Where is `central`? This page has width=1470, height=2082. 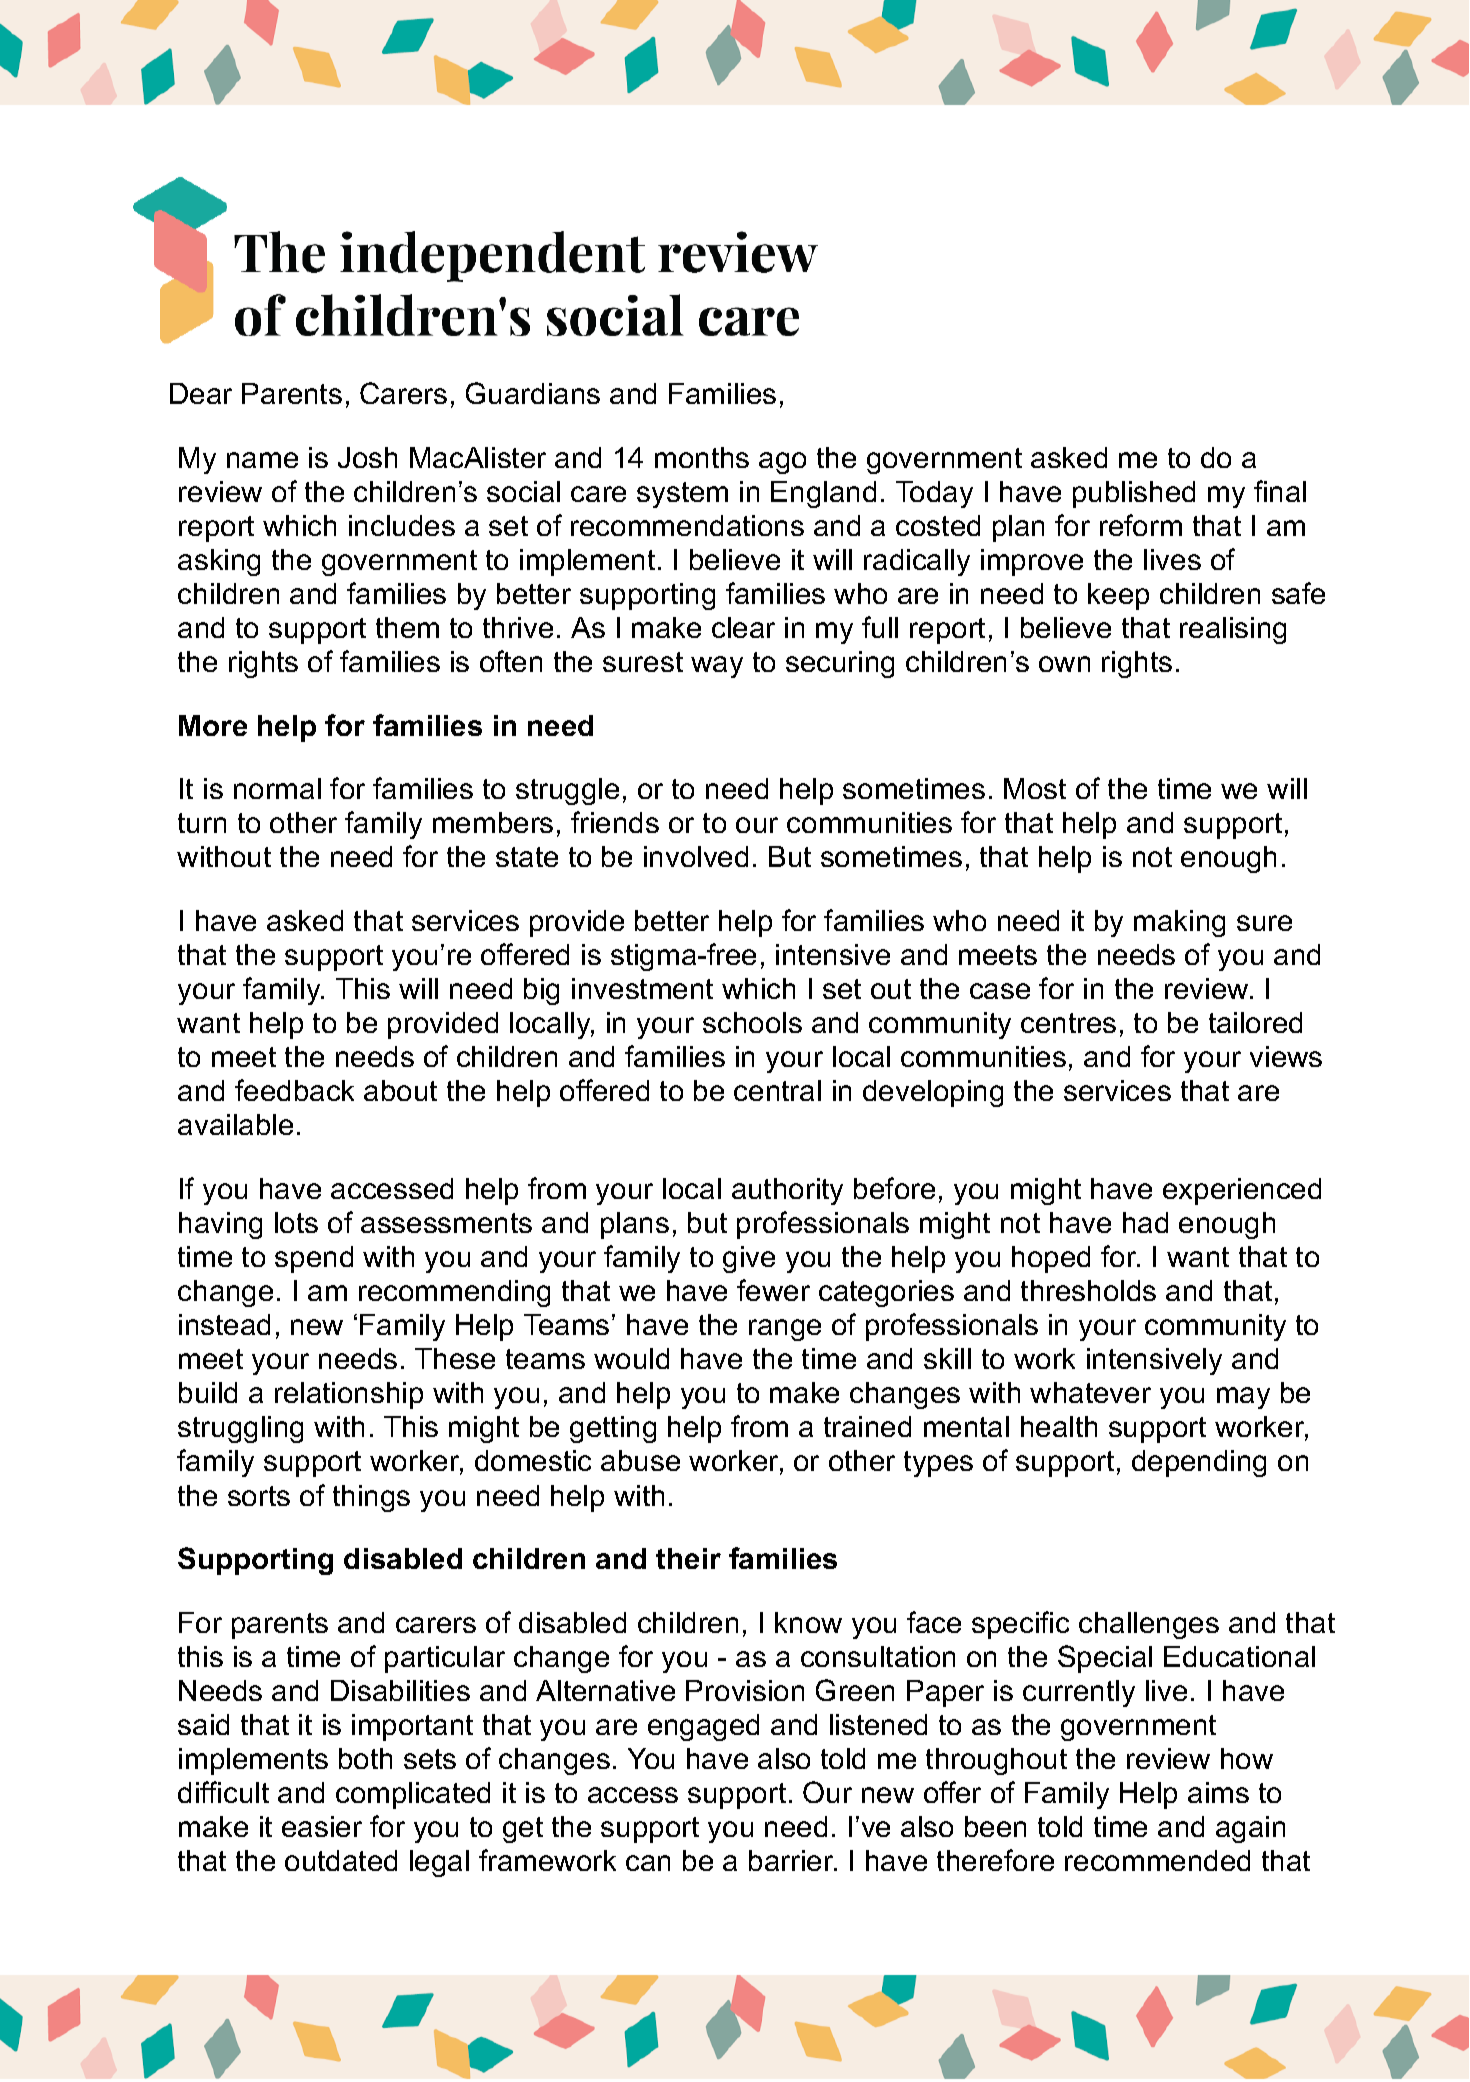
central is located at coordinates (777, 1090).
